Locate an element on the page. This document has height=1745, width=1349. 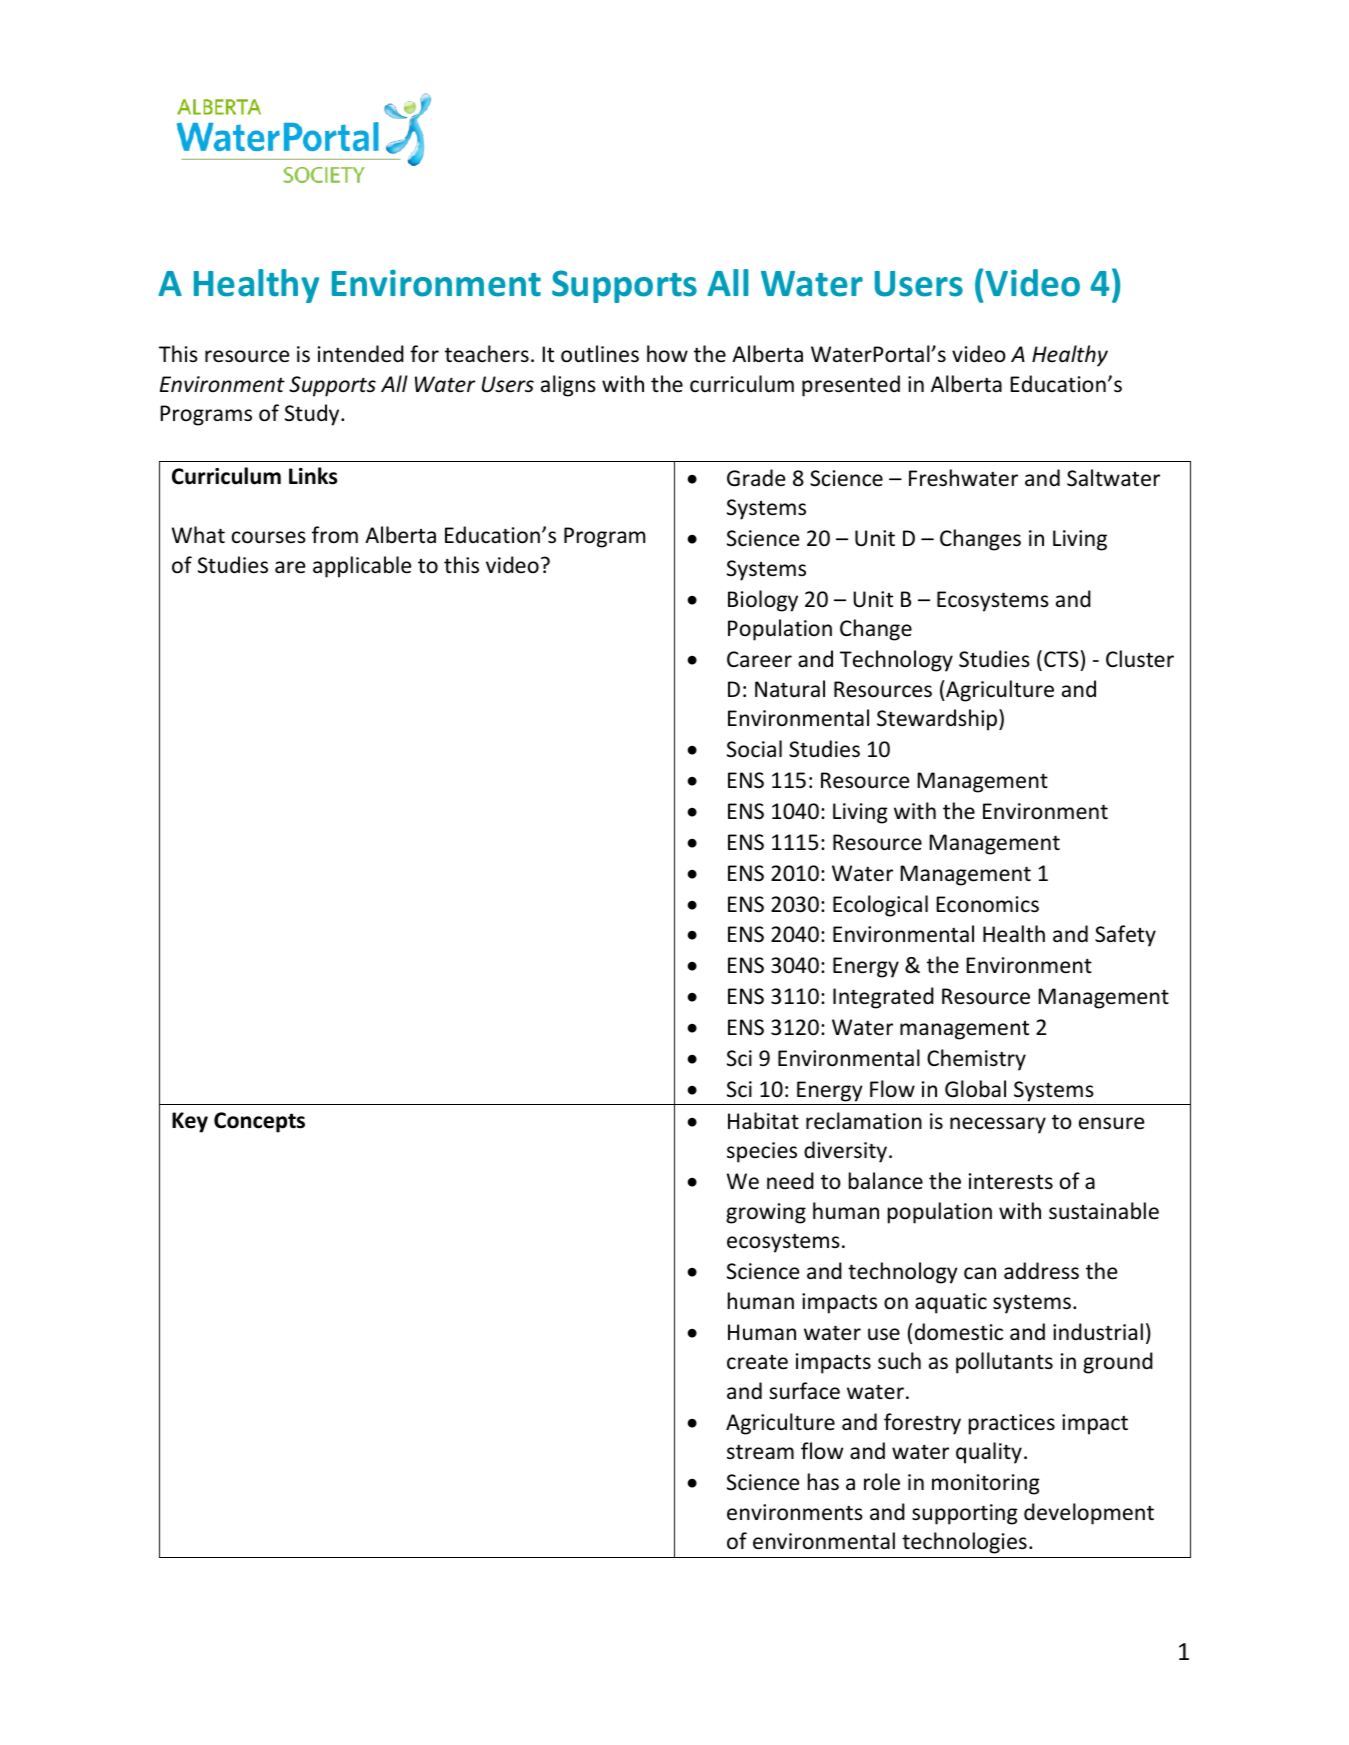
necessary is located at coordinates (998, 1125).
